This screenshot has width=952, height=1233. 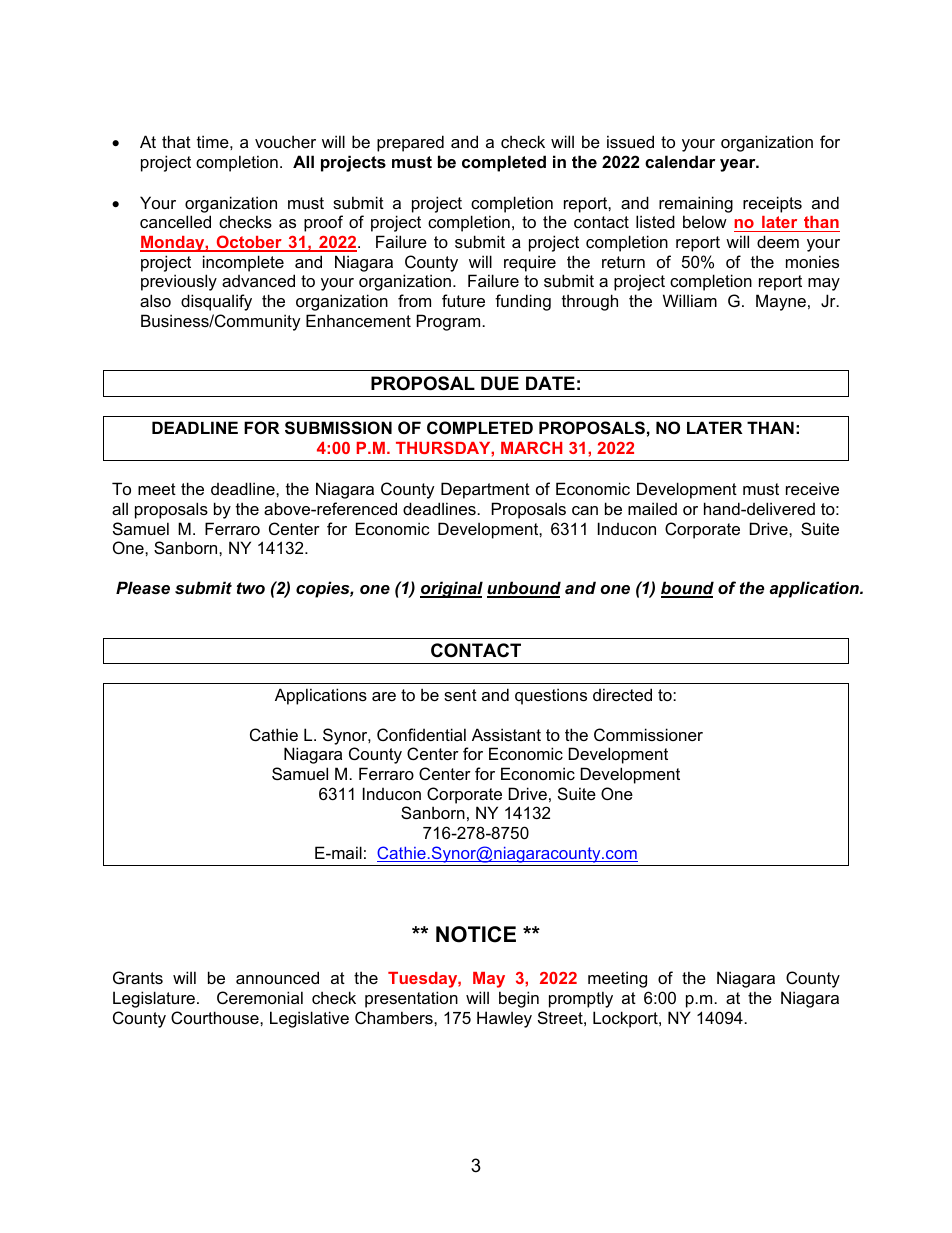 I want to click on DUE, so click(x=500, y=383).
